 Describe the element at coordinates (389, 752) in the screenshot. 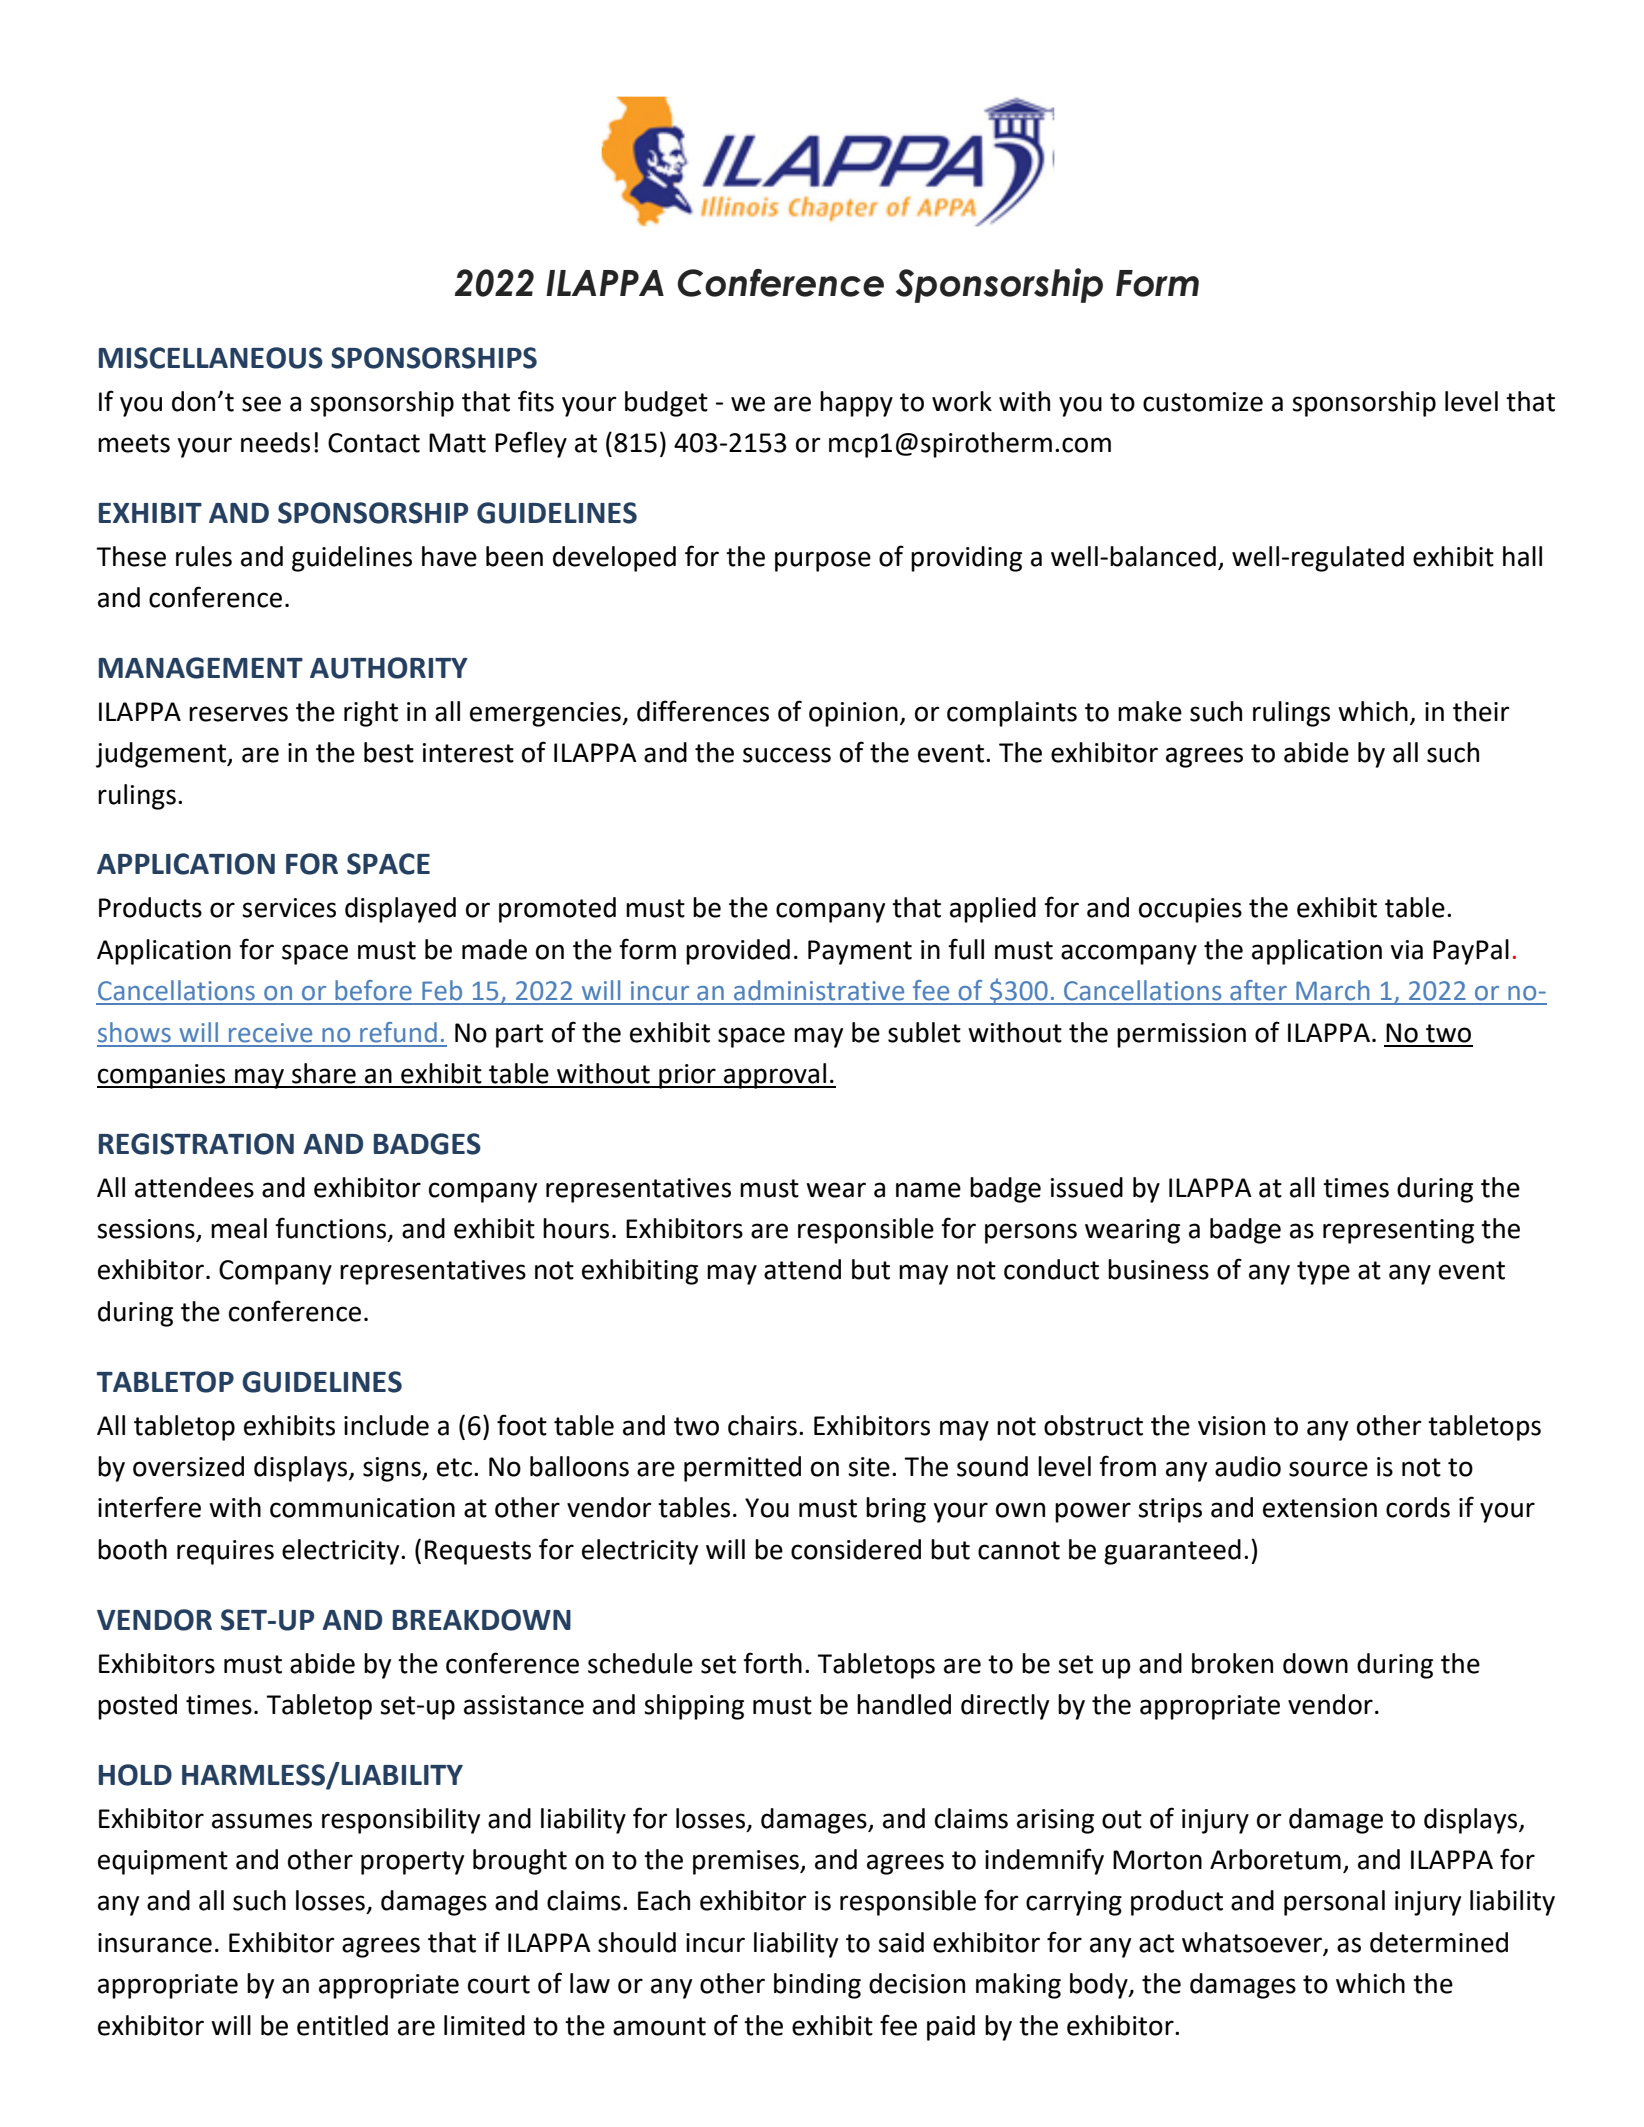

I see `best` at that location.
